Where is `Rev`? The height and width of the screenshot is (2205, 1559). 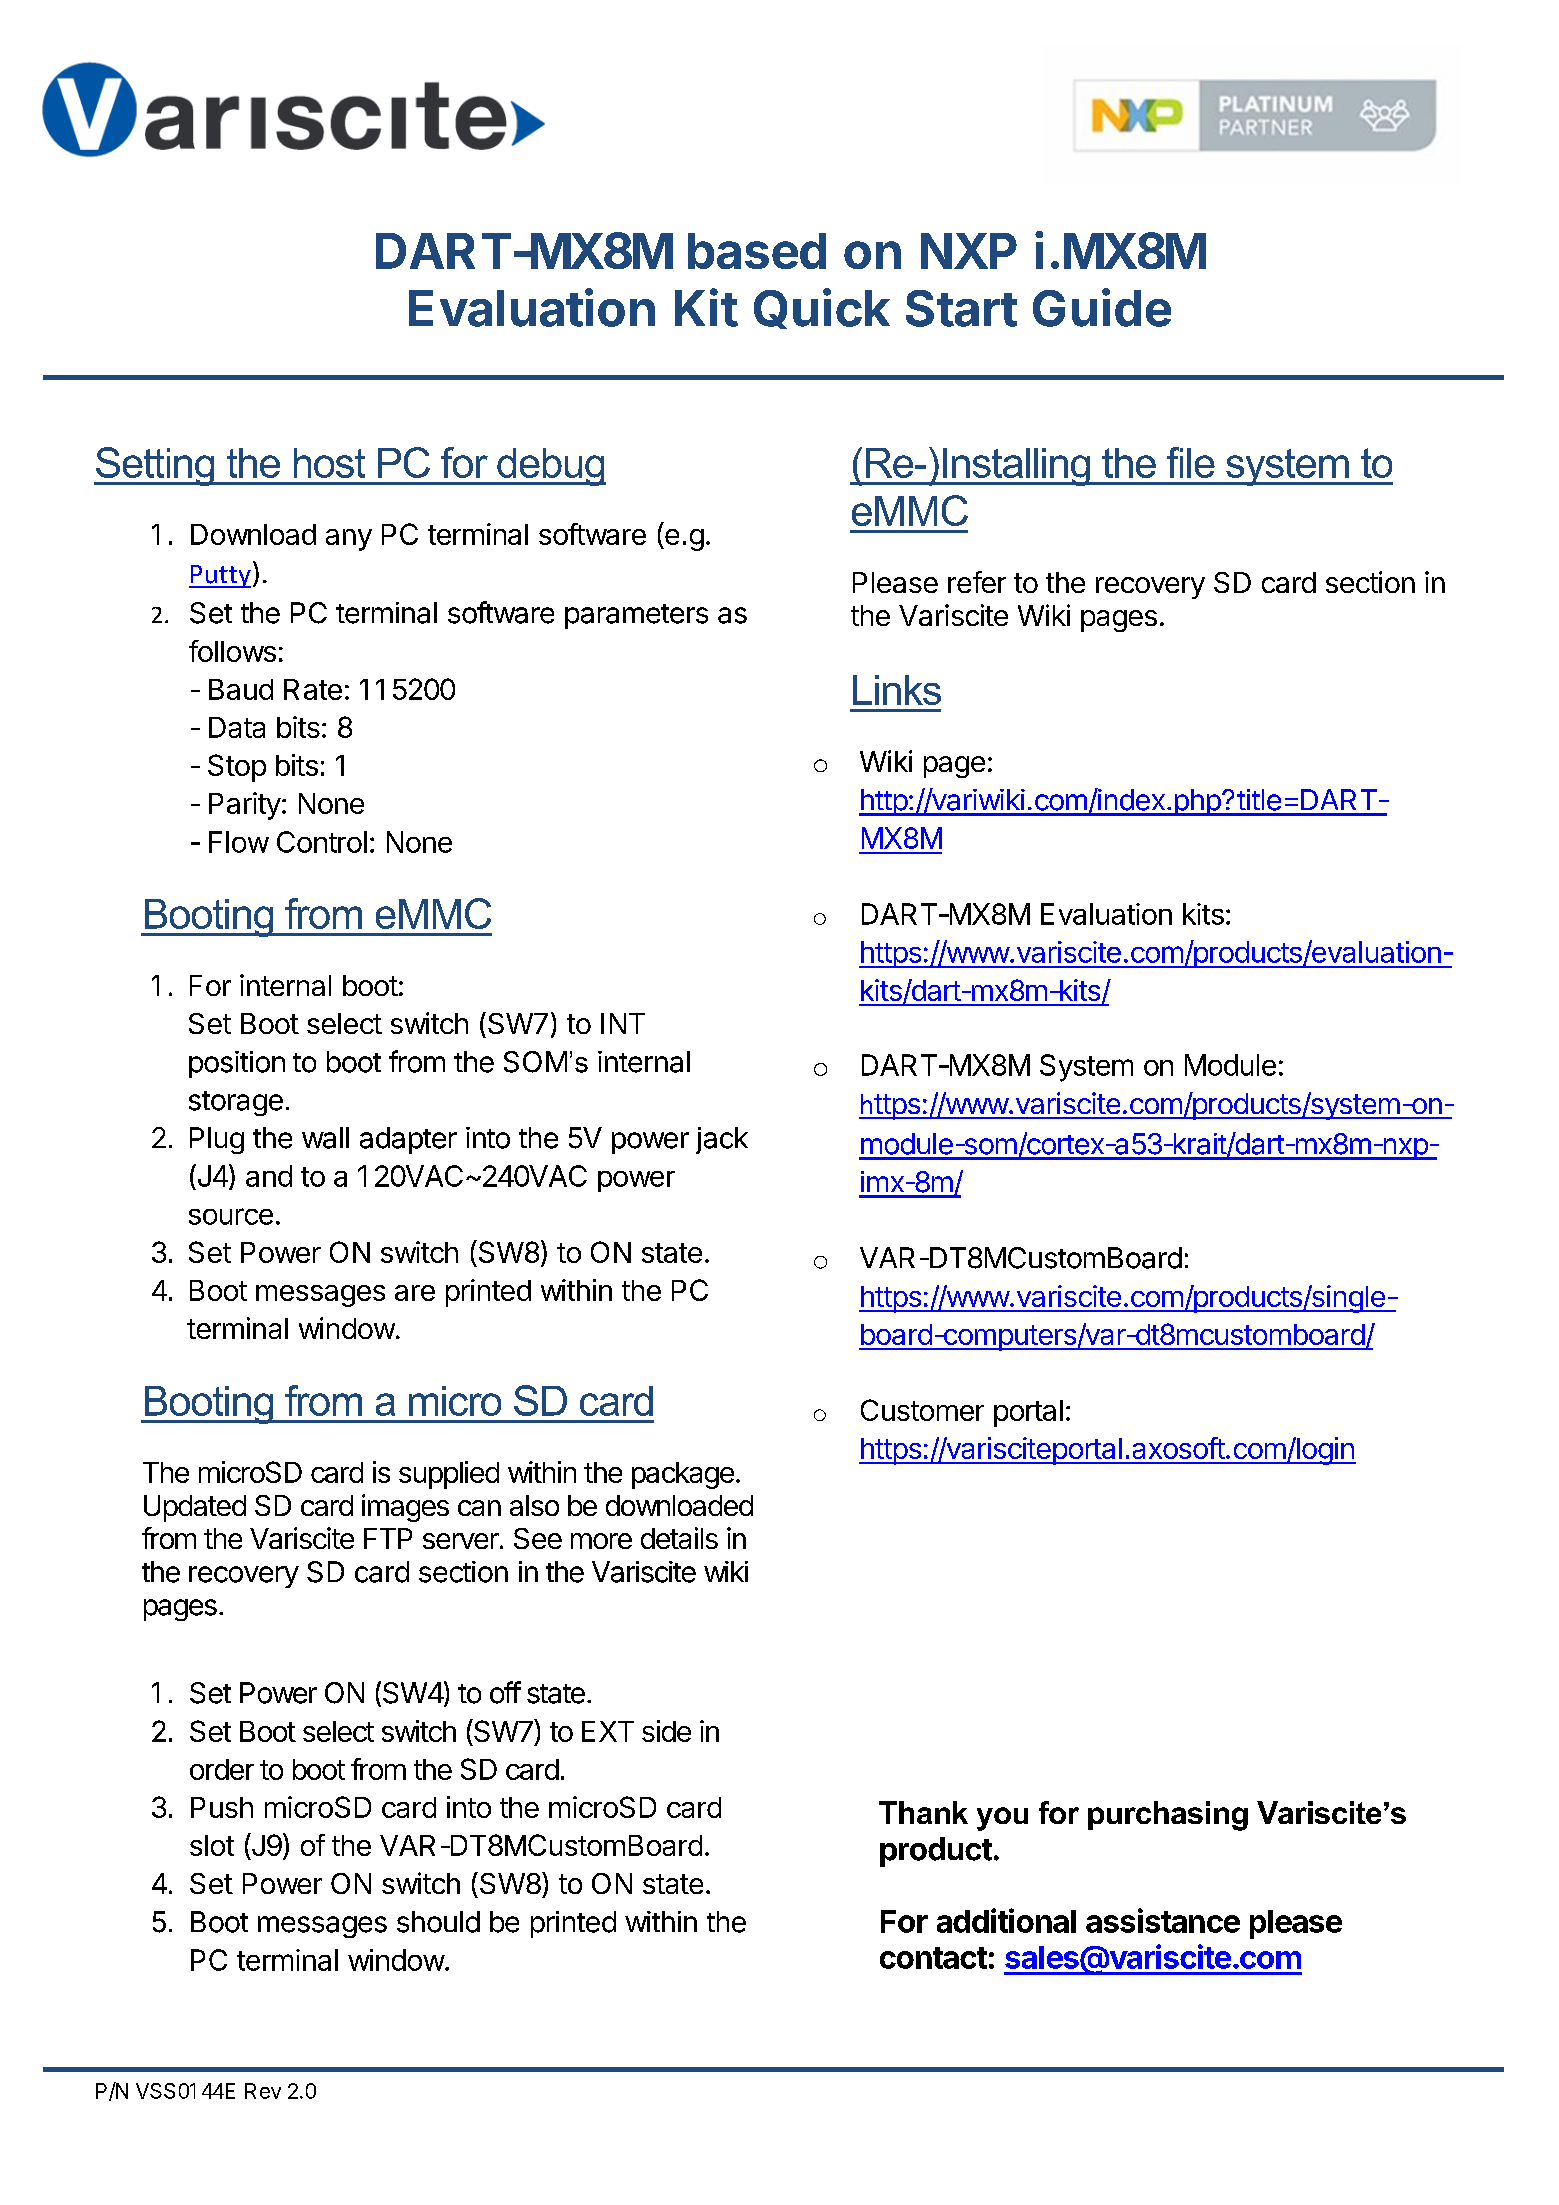 Rev is located at coordinates (263, 2091).
